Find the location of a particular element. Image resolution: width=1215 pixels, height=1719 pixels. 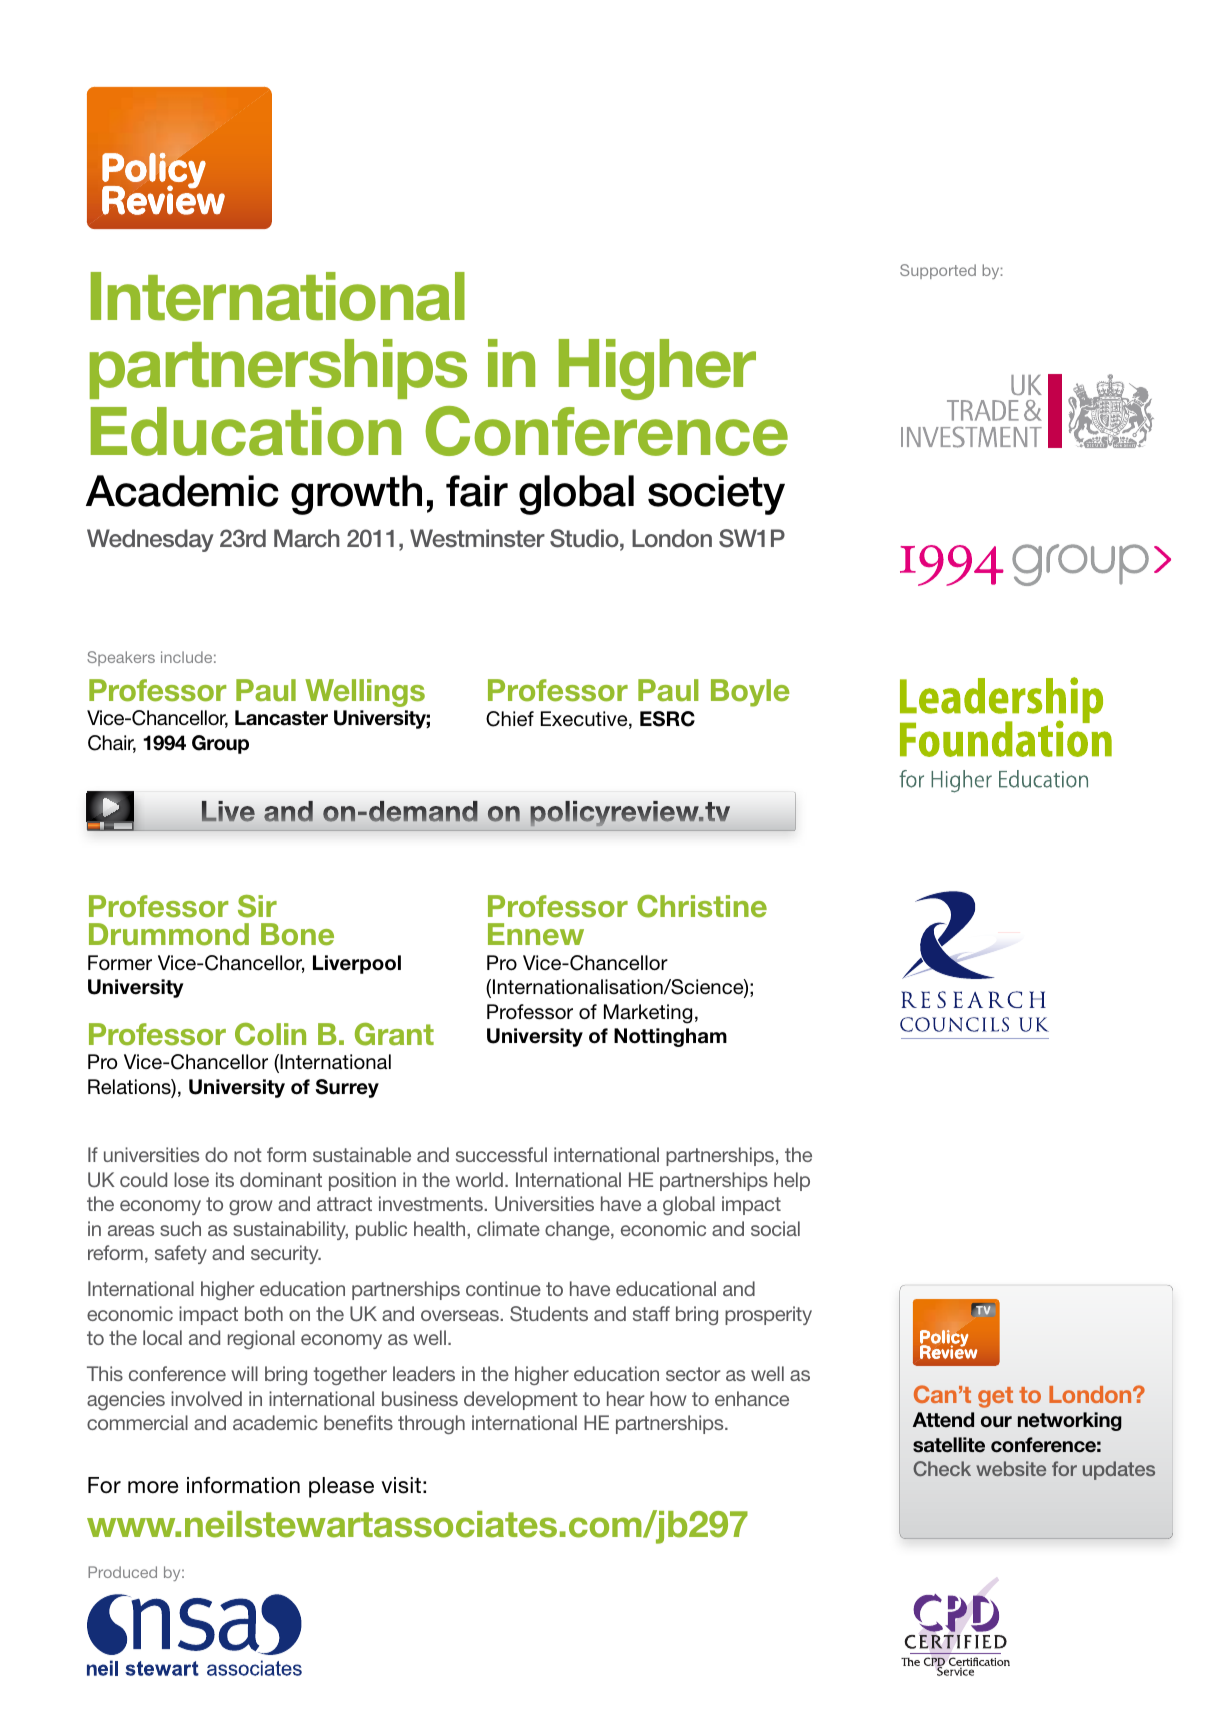

Sir is located at coordinates (257, 906).
